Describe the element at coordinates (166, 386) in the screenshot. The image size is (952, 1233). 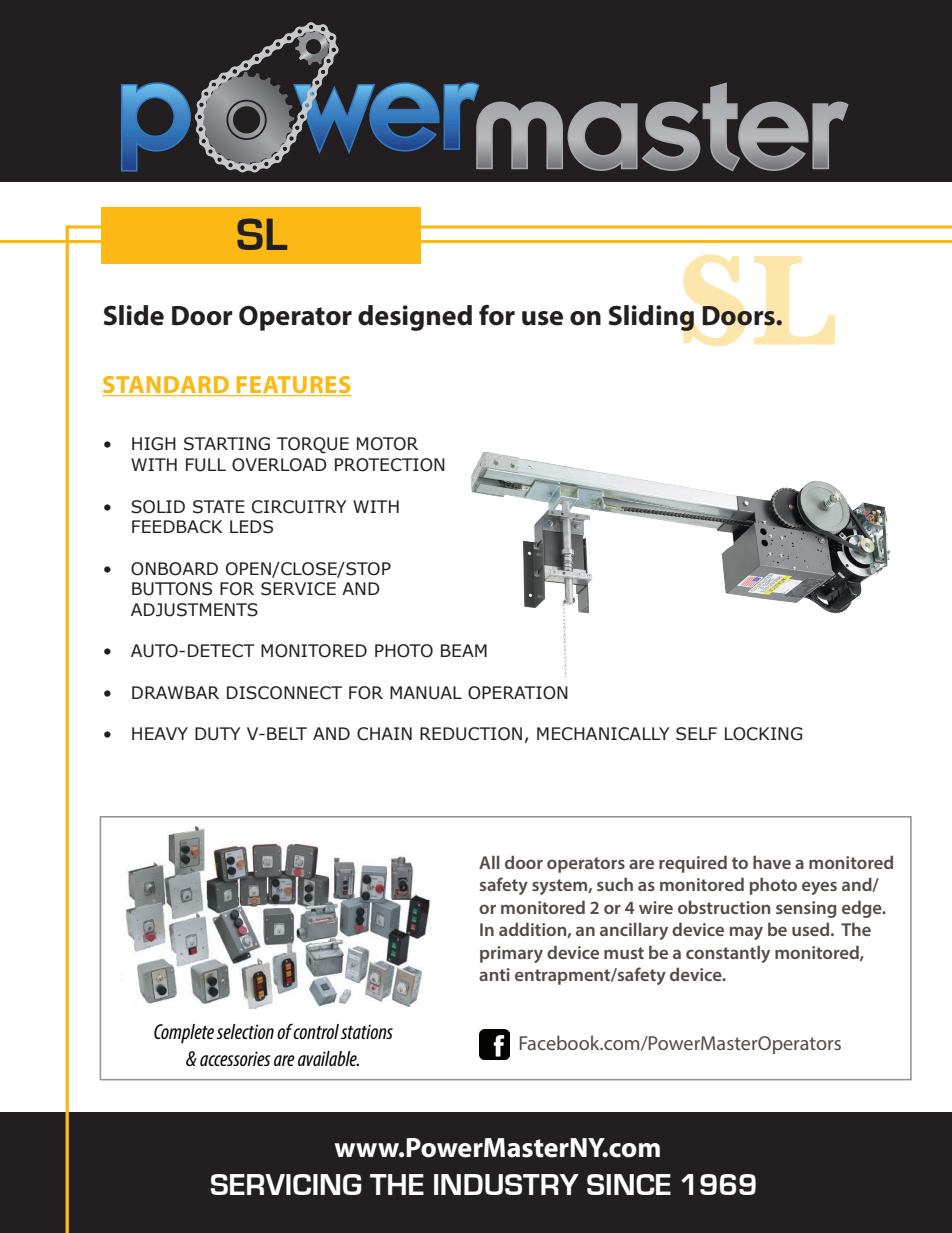
I see `STANDARD` at that location.
